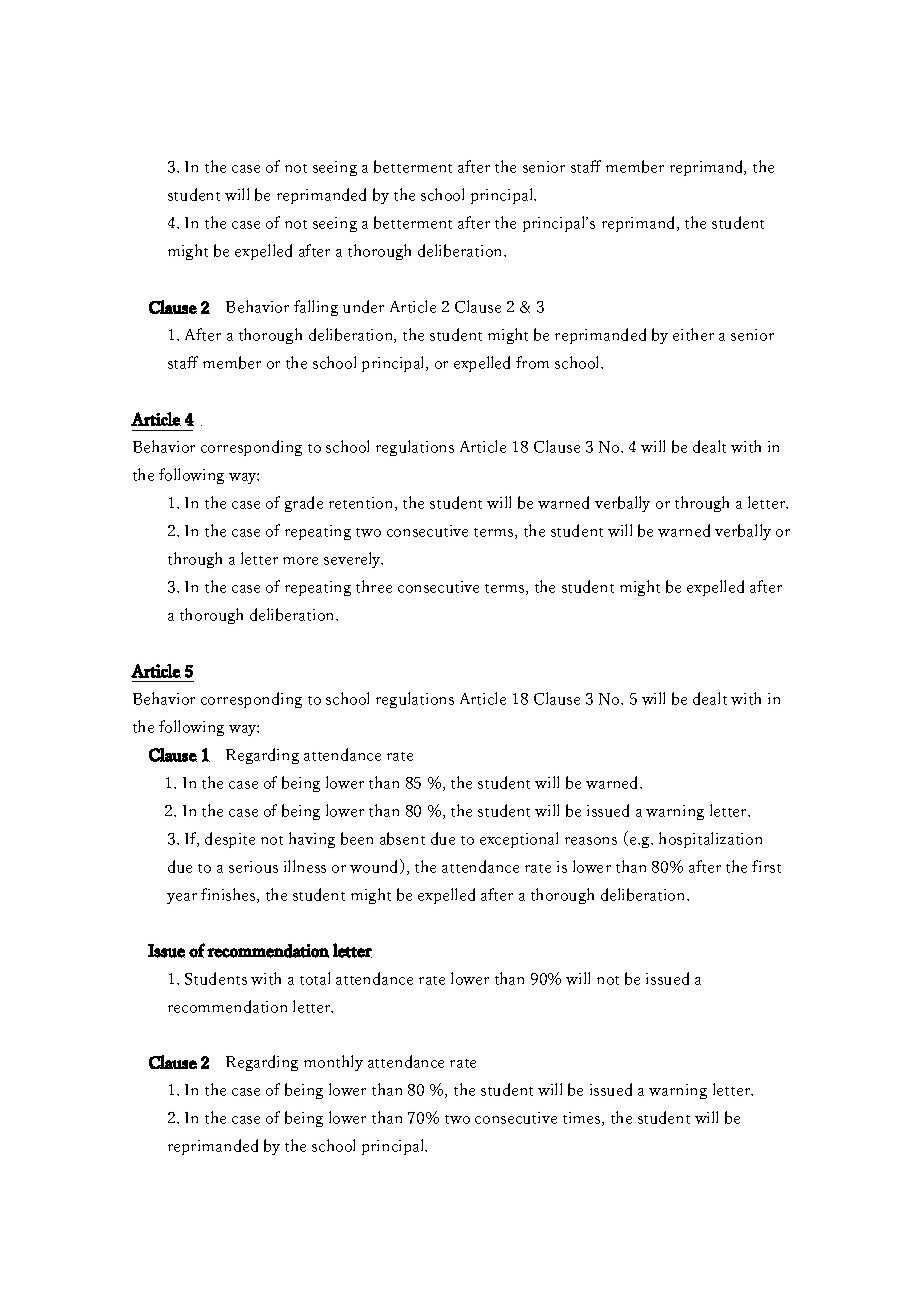  I want to click on falling, so click(316, 308).
